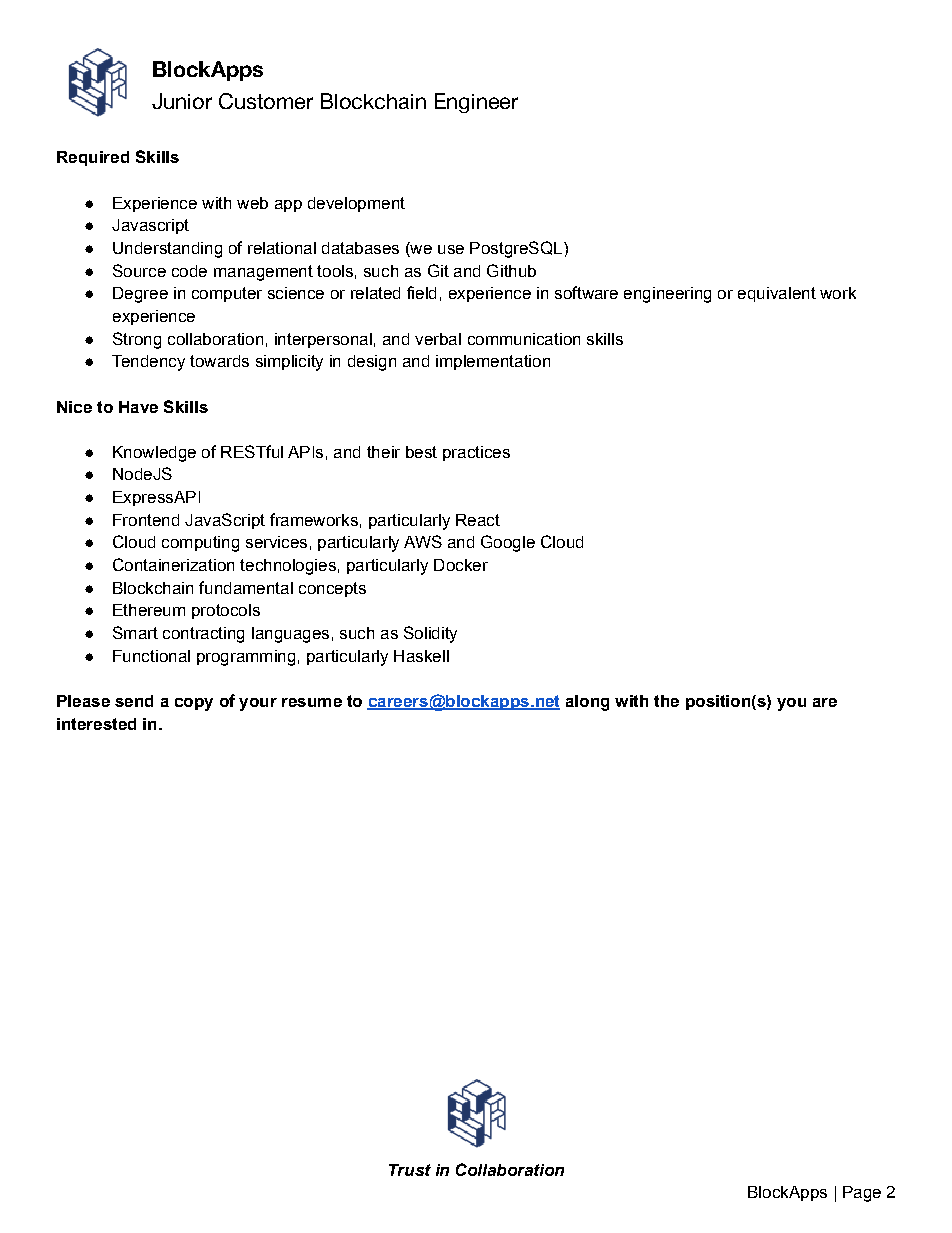  What do you see at coordinates (182, 101) in the screenshot?
I see `Junior` at bounding box center [182, 101].
